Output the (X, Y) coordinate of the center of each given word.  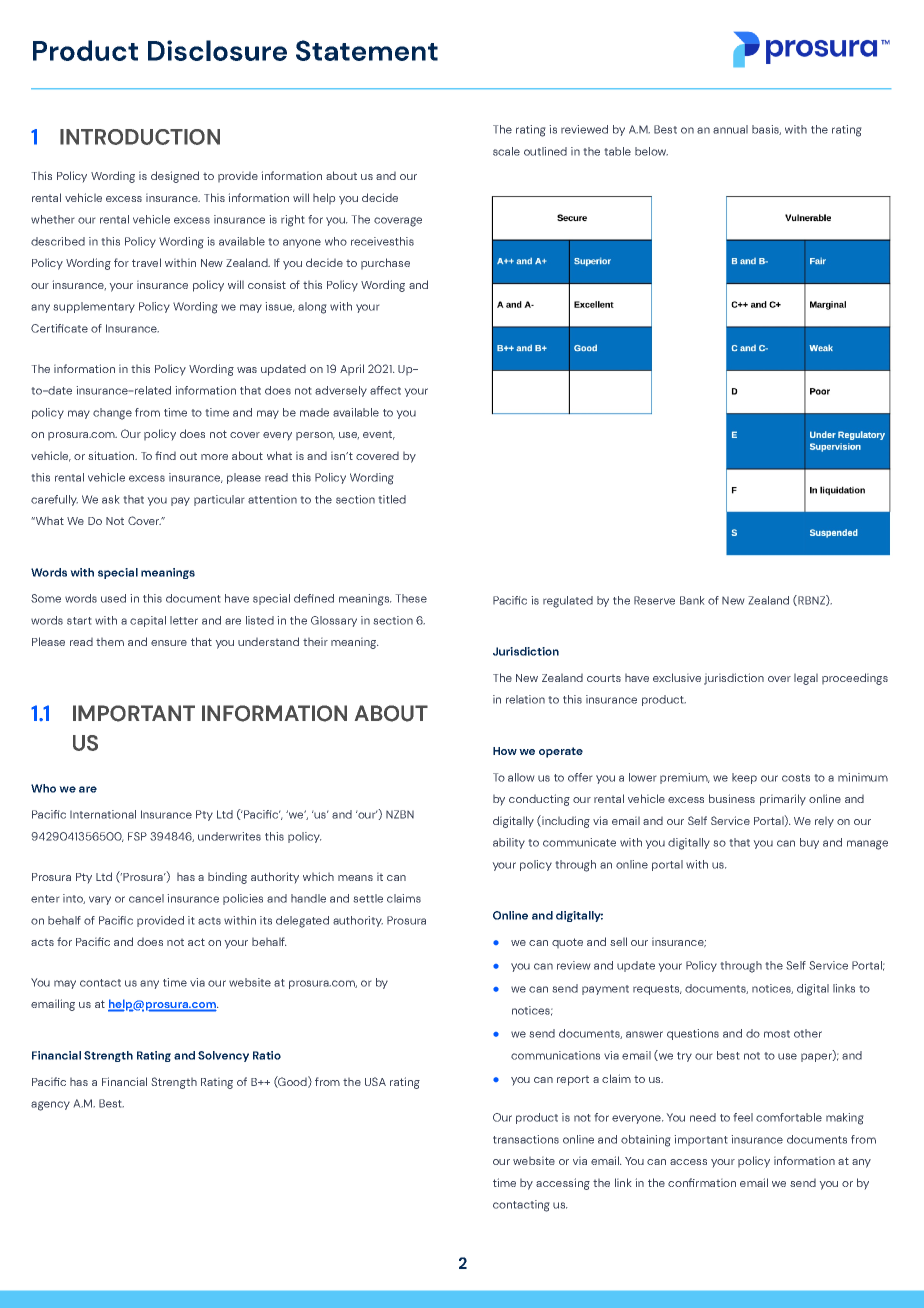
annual (730, 129)
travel (146, 262)
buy (809, 843)
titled (392, 499)
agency (50, 1106)
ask (110, 499)
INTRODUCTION (140, 137)
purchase (385, 263)
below (651, 151)
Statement (367, 50)
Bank (692, 600)
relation (525, 699)
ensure (169, 643)
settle (368, 898)
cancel (146, 898)
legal (806, 679)
